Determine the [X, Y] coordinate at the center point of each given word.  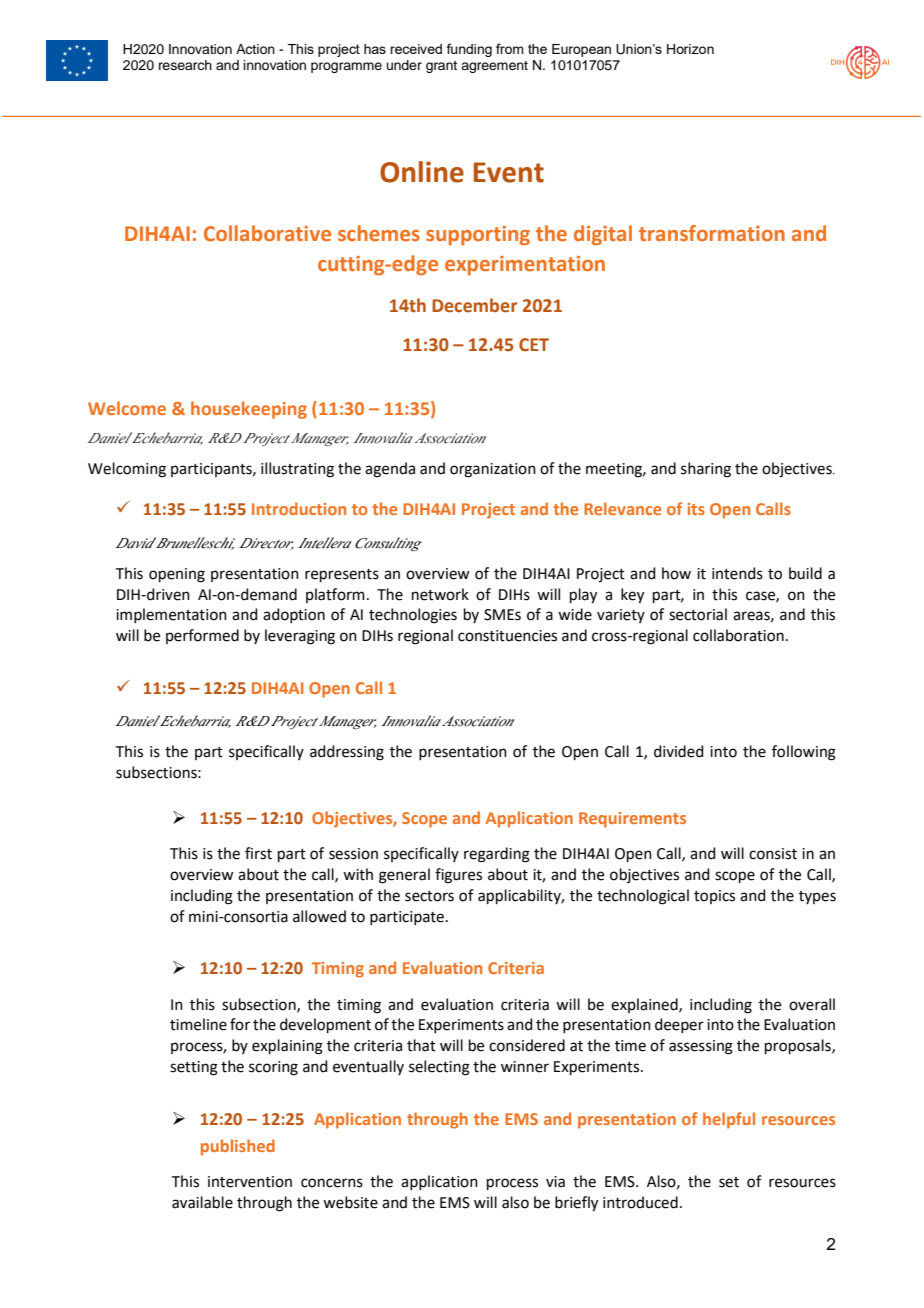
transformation [712, 233]
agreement [494, 67]
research [185, 65]
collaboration [738, 635]
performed [202, 636]
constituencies [507, 636]
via [555, 1182]
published [238, 1147]
